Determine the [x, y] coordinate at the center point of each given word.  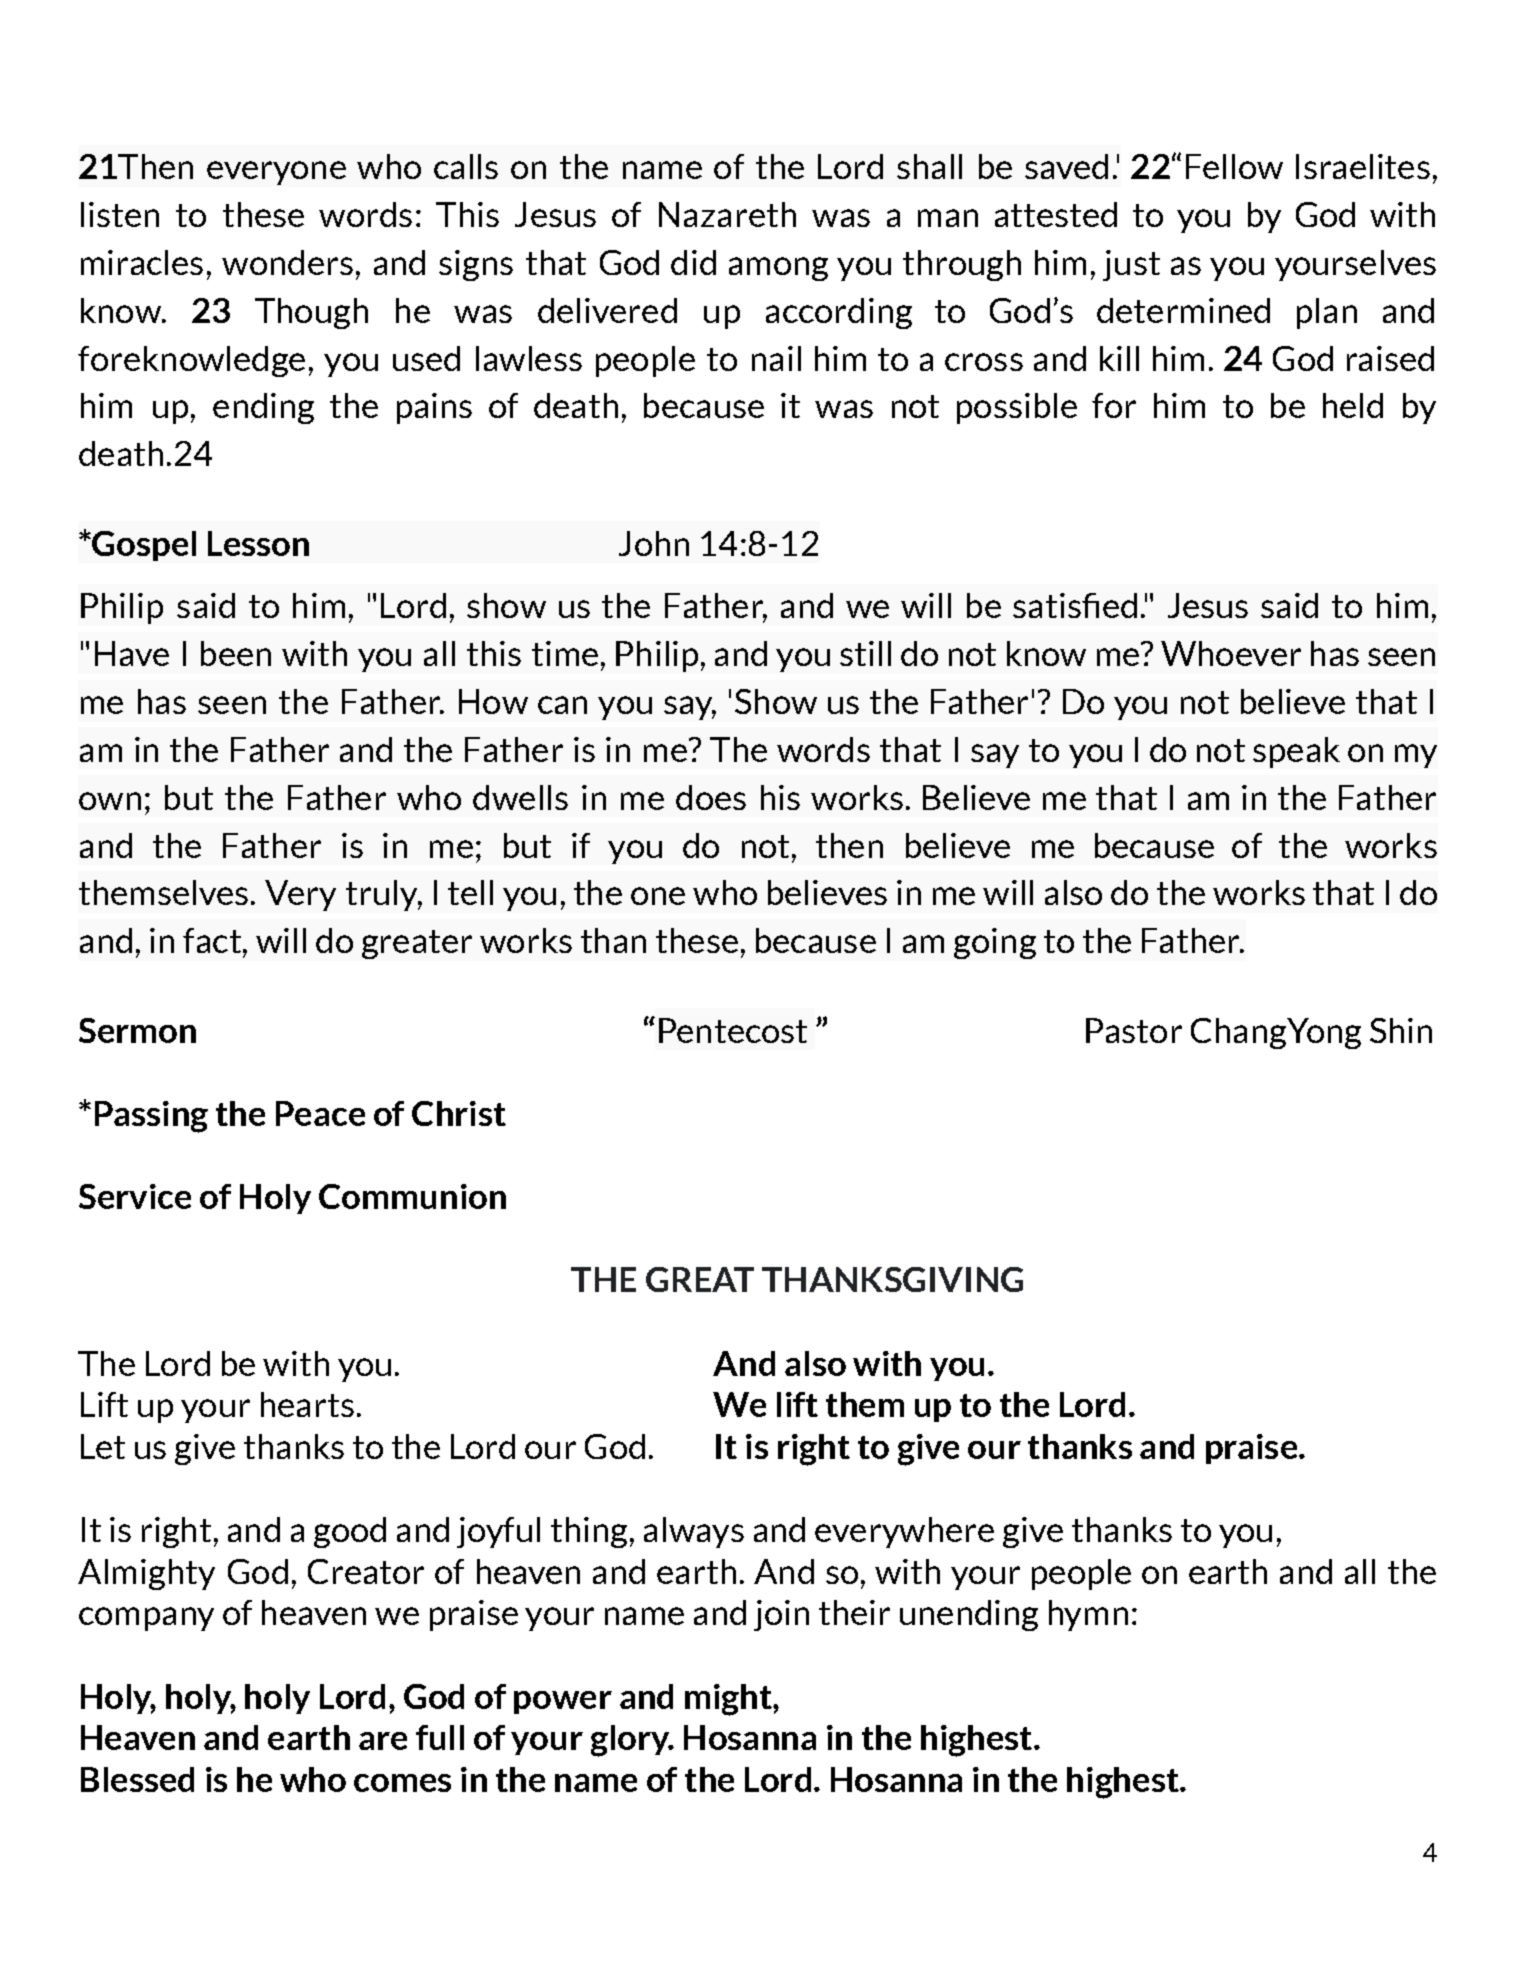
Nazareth [727, 214]
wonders [287, 262]
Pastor [1134, 1030]
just [1131, 265]
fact [212, 940]
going [995, 943]
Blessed [137, 1779]
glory [631, 1741]
